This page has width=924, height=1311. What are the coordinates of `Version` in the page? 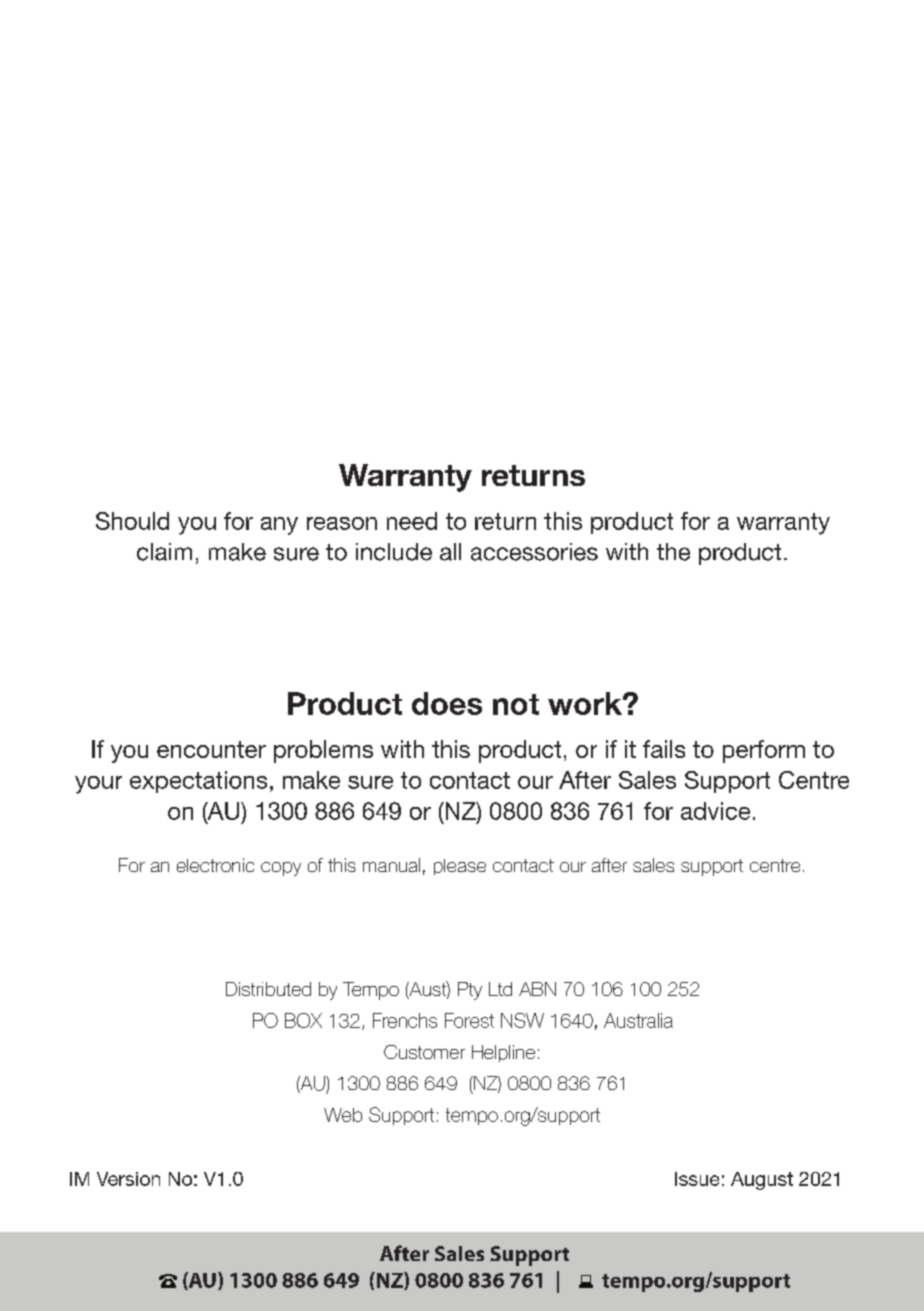 It's located at (128, 1179).
